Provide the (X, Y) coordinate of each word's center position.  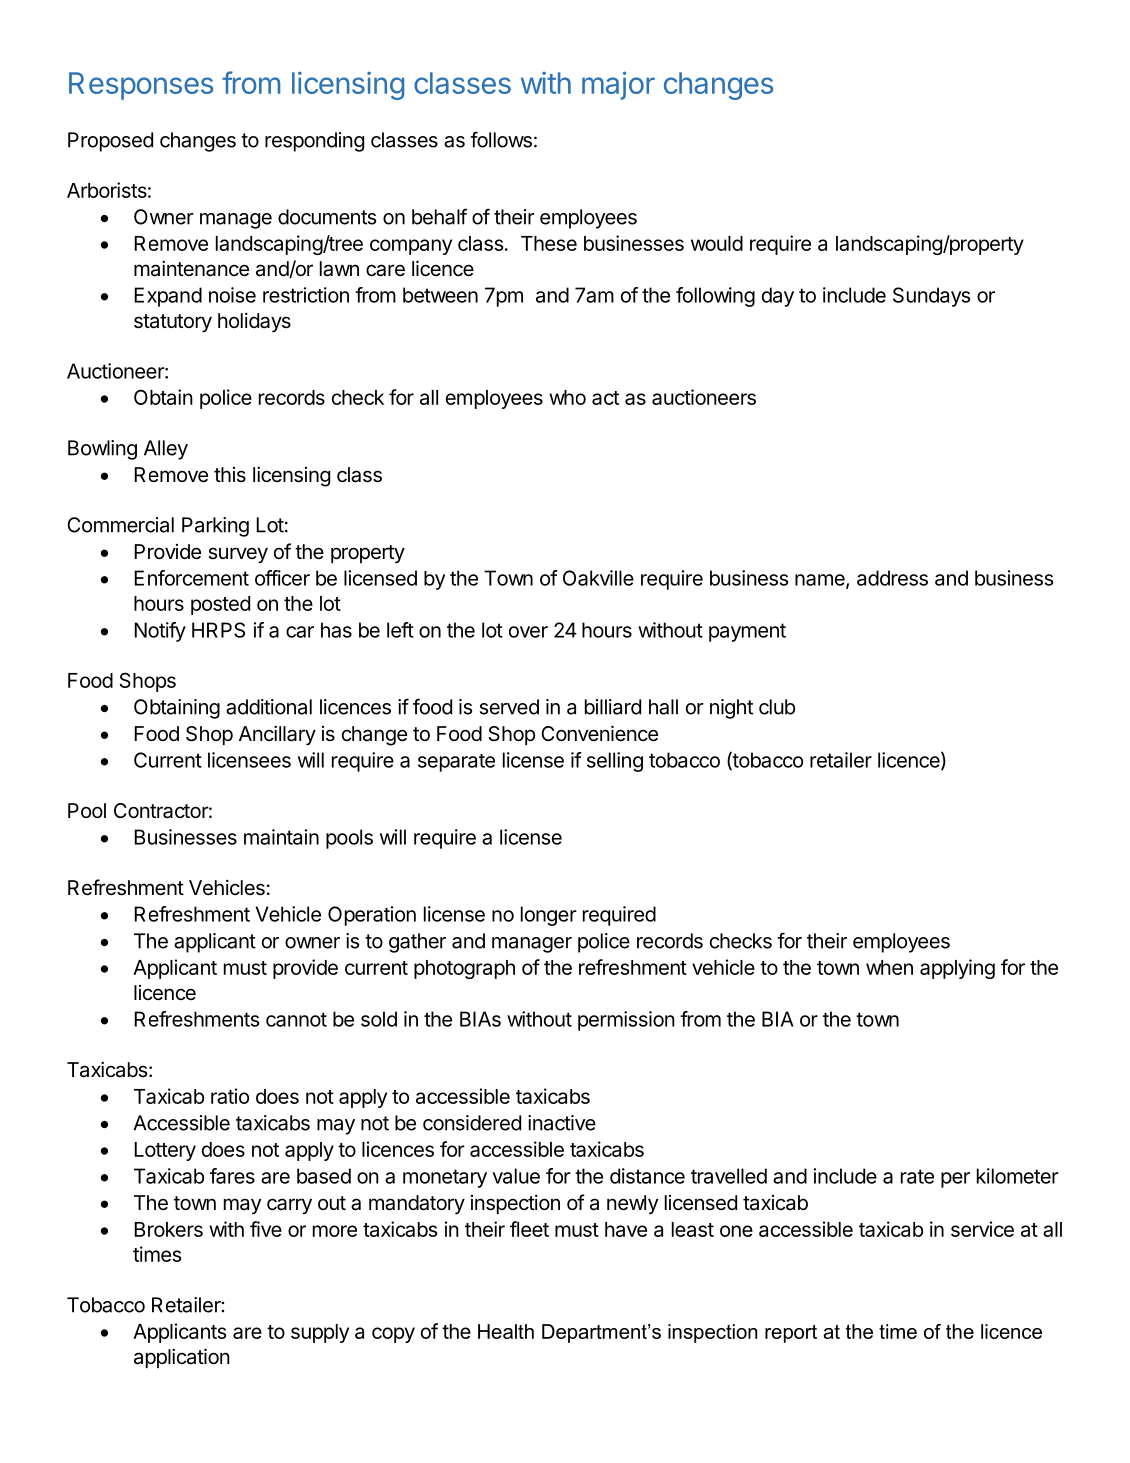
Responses (141, 86)
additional (269, 707)
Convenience (599, 733)
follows (501, 139)
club (777, 707)
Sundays (931, 297)
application (182, 1358)
